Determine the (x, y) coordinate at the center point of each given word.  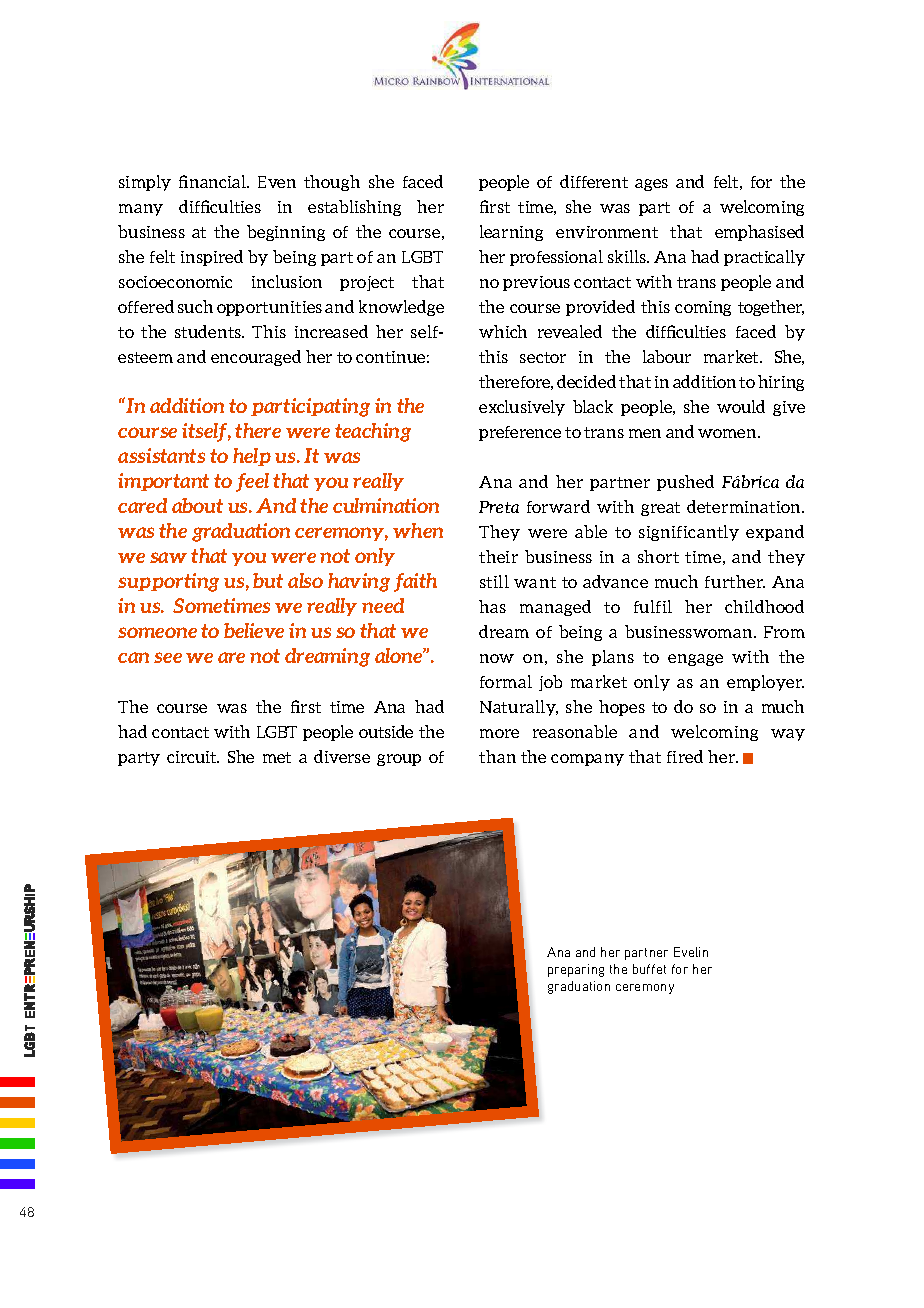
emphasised (759, 233)
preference (520, 433)
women (728, 433)
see (168, 657)
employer (765, 683)
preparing (576, 970)
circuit (193, 757)
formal (506, 681)
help (252, 457)
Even (277, 182)
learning (511, 233)
